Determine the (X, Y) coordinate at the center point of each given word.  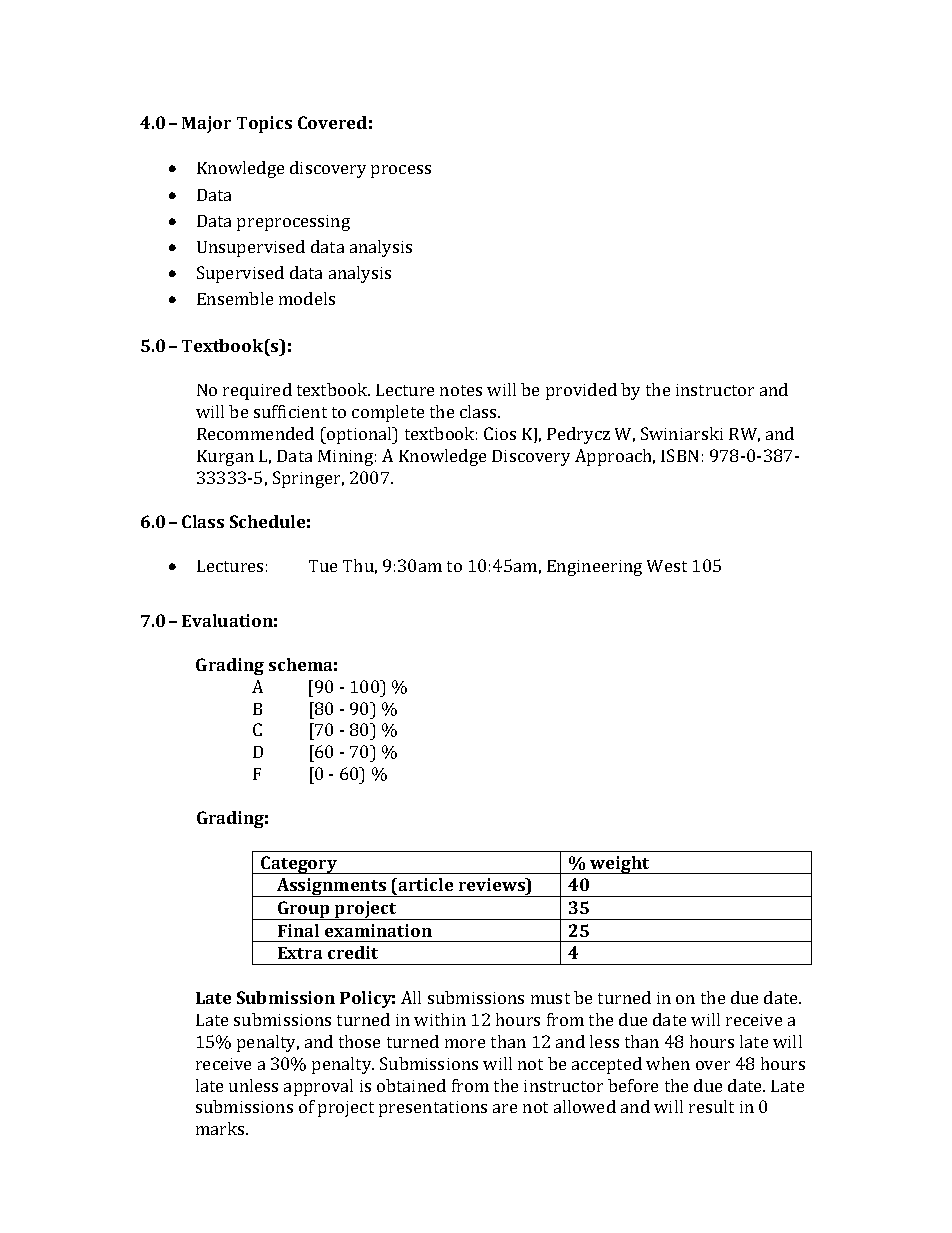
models (307, 298)
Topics (264, 124)
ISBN (679, 455)
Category (299, 865)
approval (318, 1087)
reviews (493, 884)
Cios (500, 433)
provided (581, 391)
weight (620, 865)
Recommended (255, 433)
